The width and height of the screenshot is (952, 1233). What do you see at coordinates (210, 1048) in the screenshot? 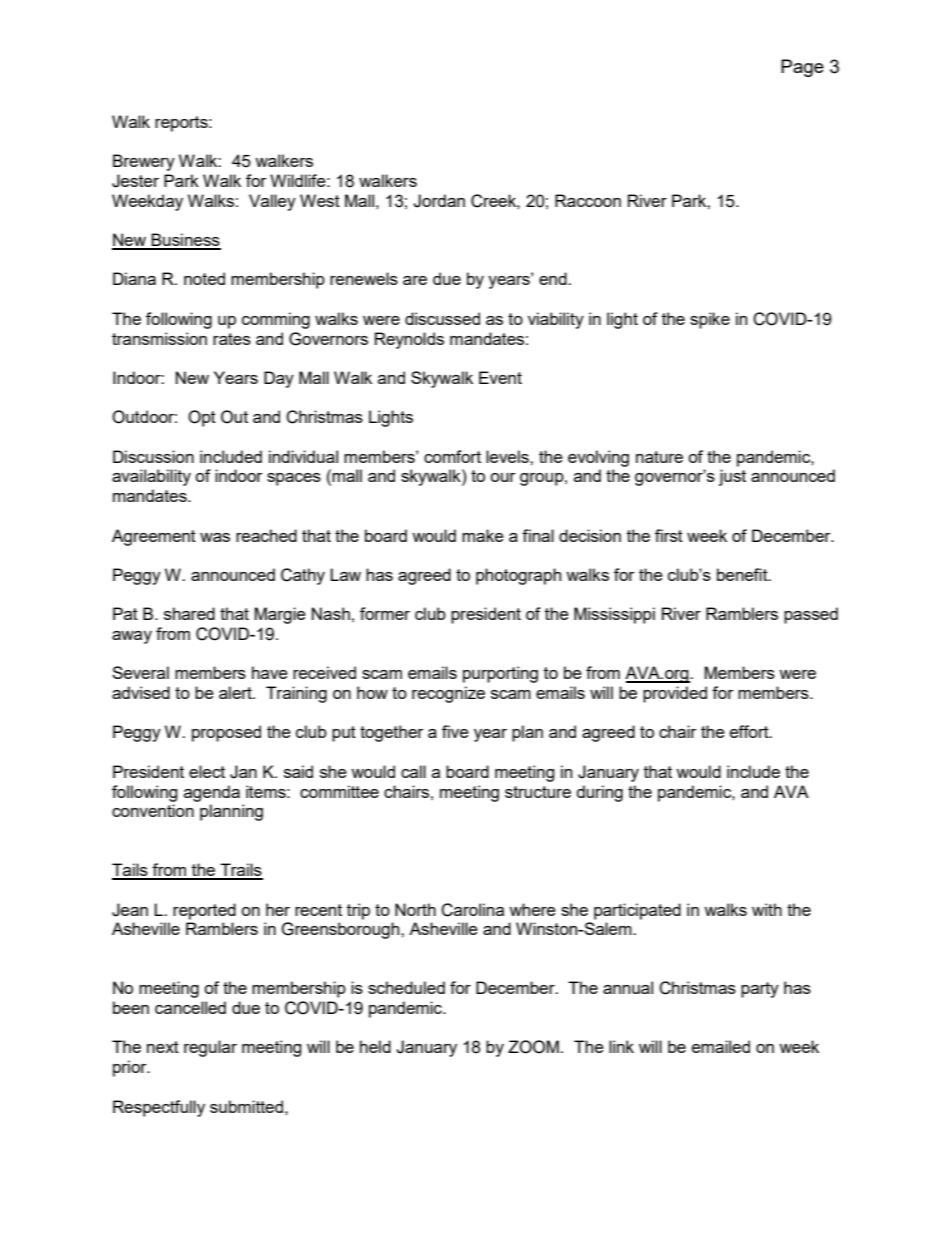
I see `regular` at bounding box center [210, 1048].
